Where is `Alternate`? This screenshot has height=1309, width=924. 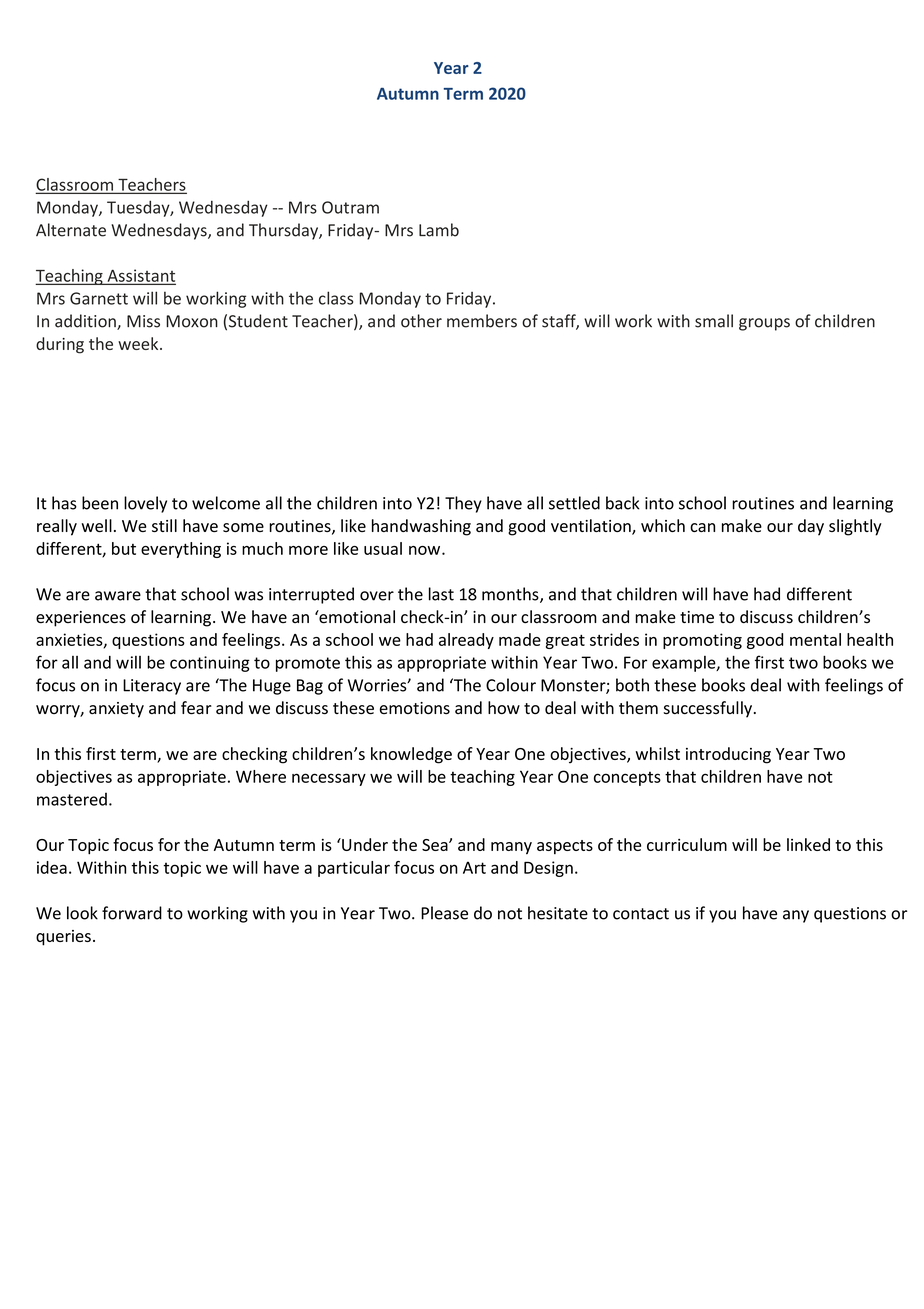
Alternate is located at coordinates (71, 230).
